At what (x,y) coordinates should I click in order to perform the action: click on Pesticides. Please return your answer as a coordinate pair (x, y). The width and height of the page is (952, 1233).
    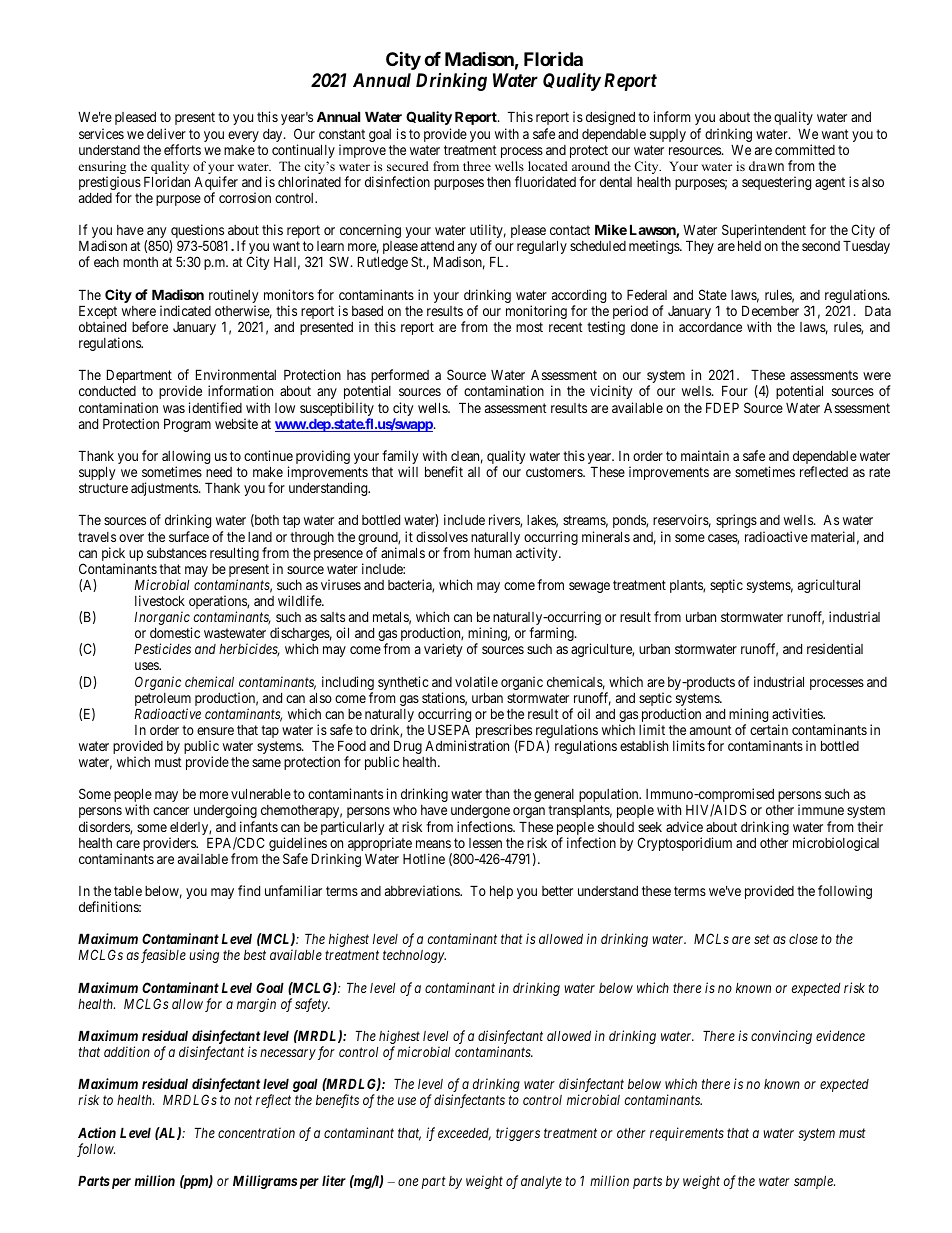
    Looking at the image, I should click on (162, 648).
